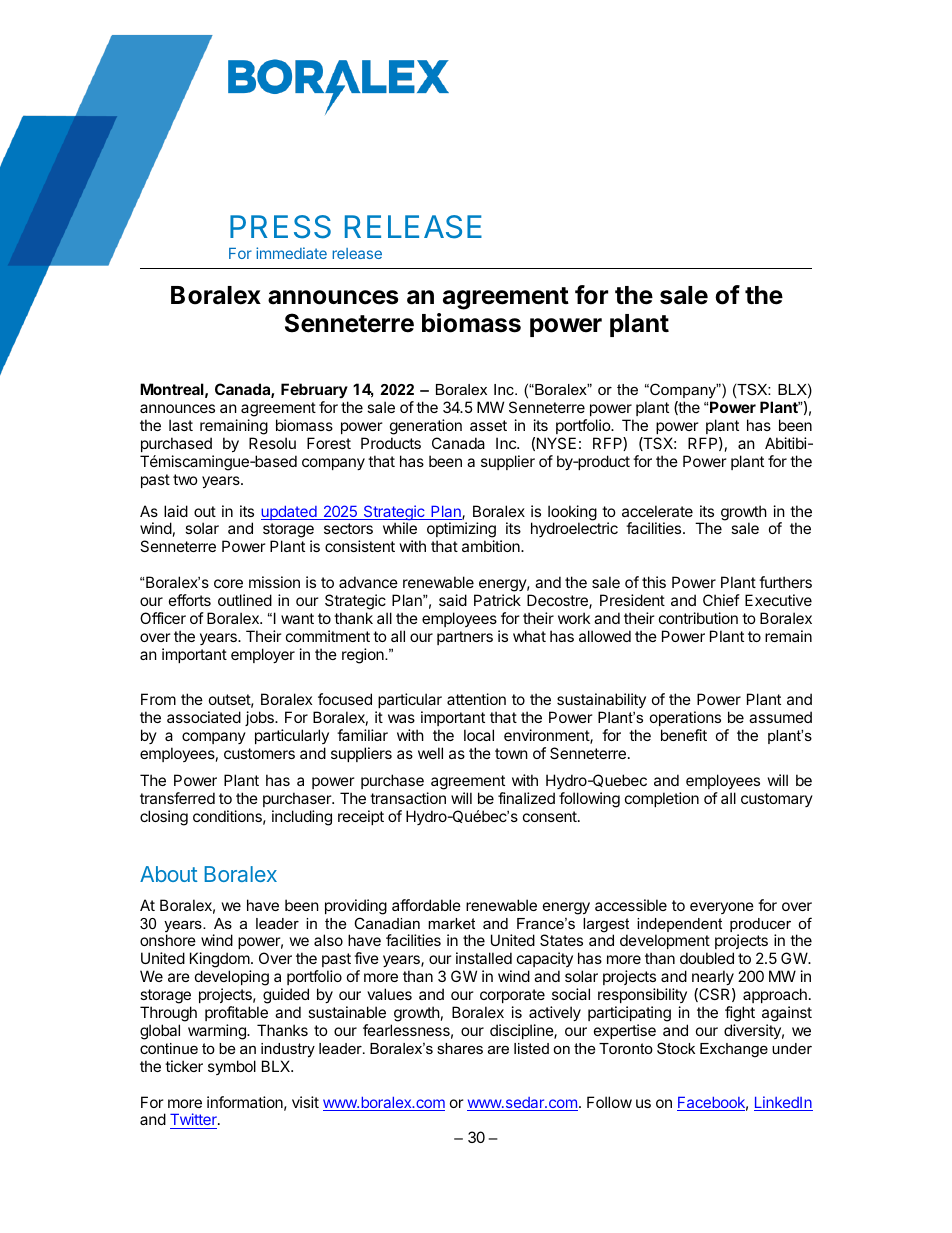 Image resolution: width=952 pixels, height=1233 pixels. I want to click on asset, so click(488, 425).
